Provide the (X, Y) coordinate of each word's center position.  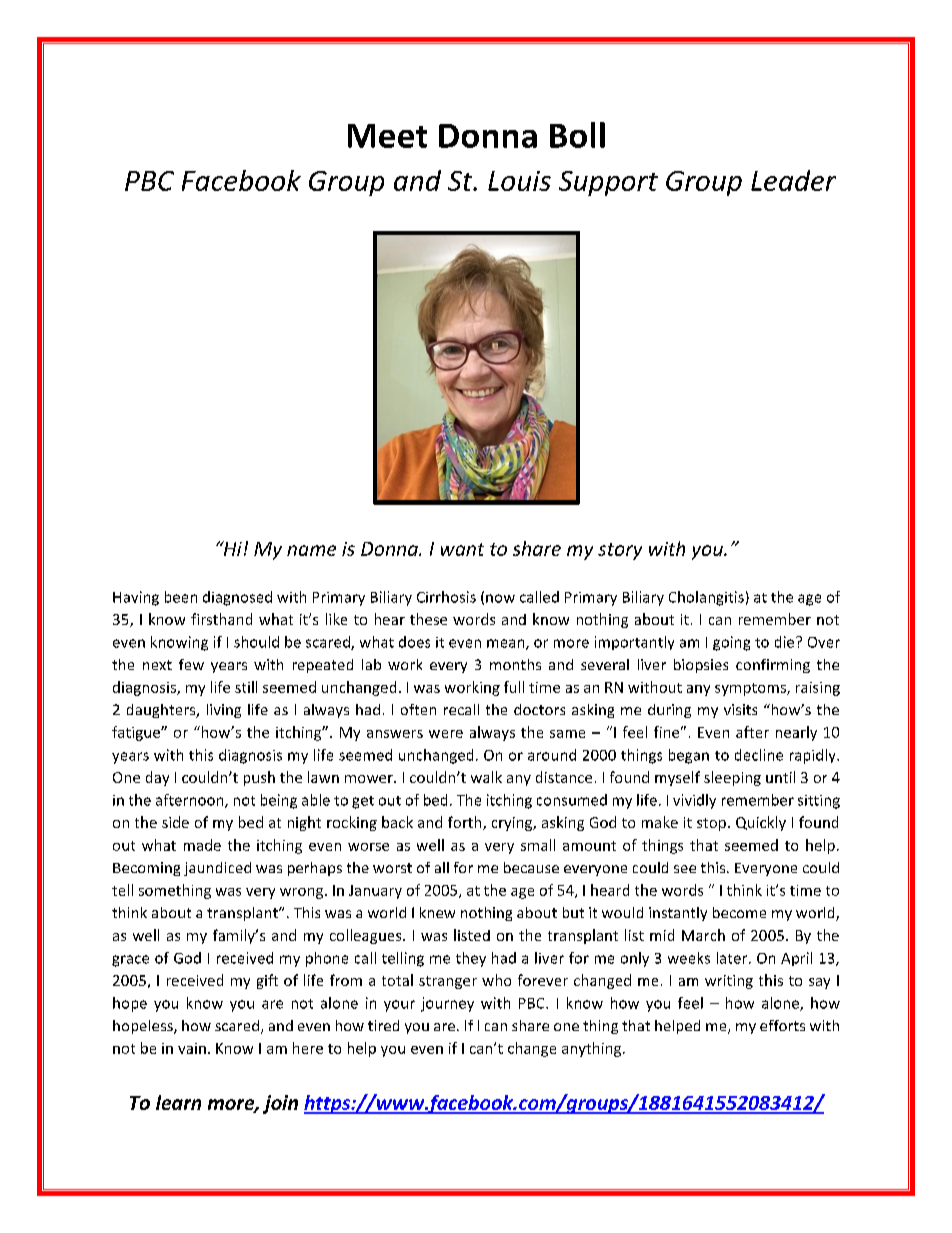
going (731, 643)
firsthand (221, 619)
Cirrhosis (446, 597)
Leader (793, 180)
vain (192, 1048)
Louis (519, 181)
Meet (387, 136)
